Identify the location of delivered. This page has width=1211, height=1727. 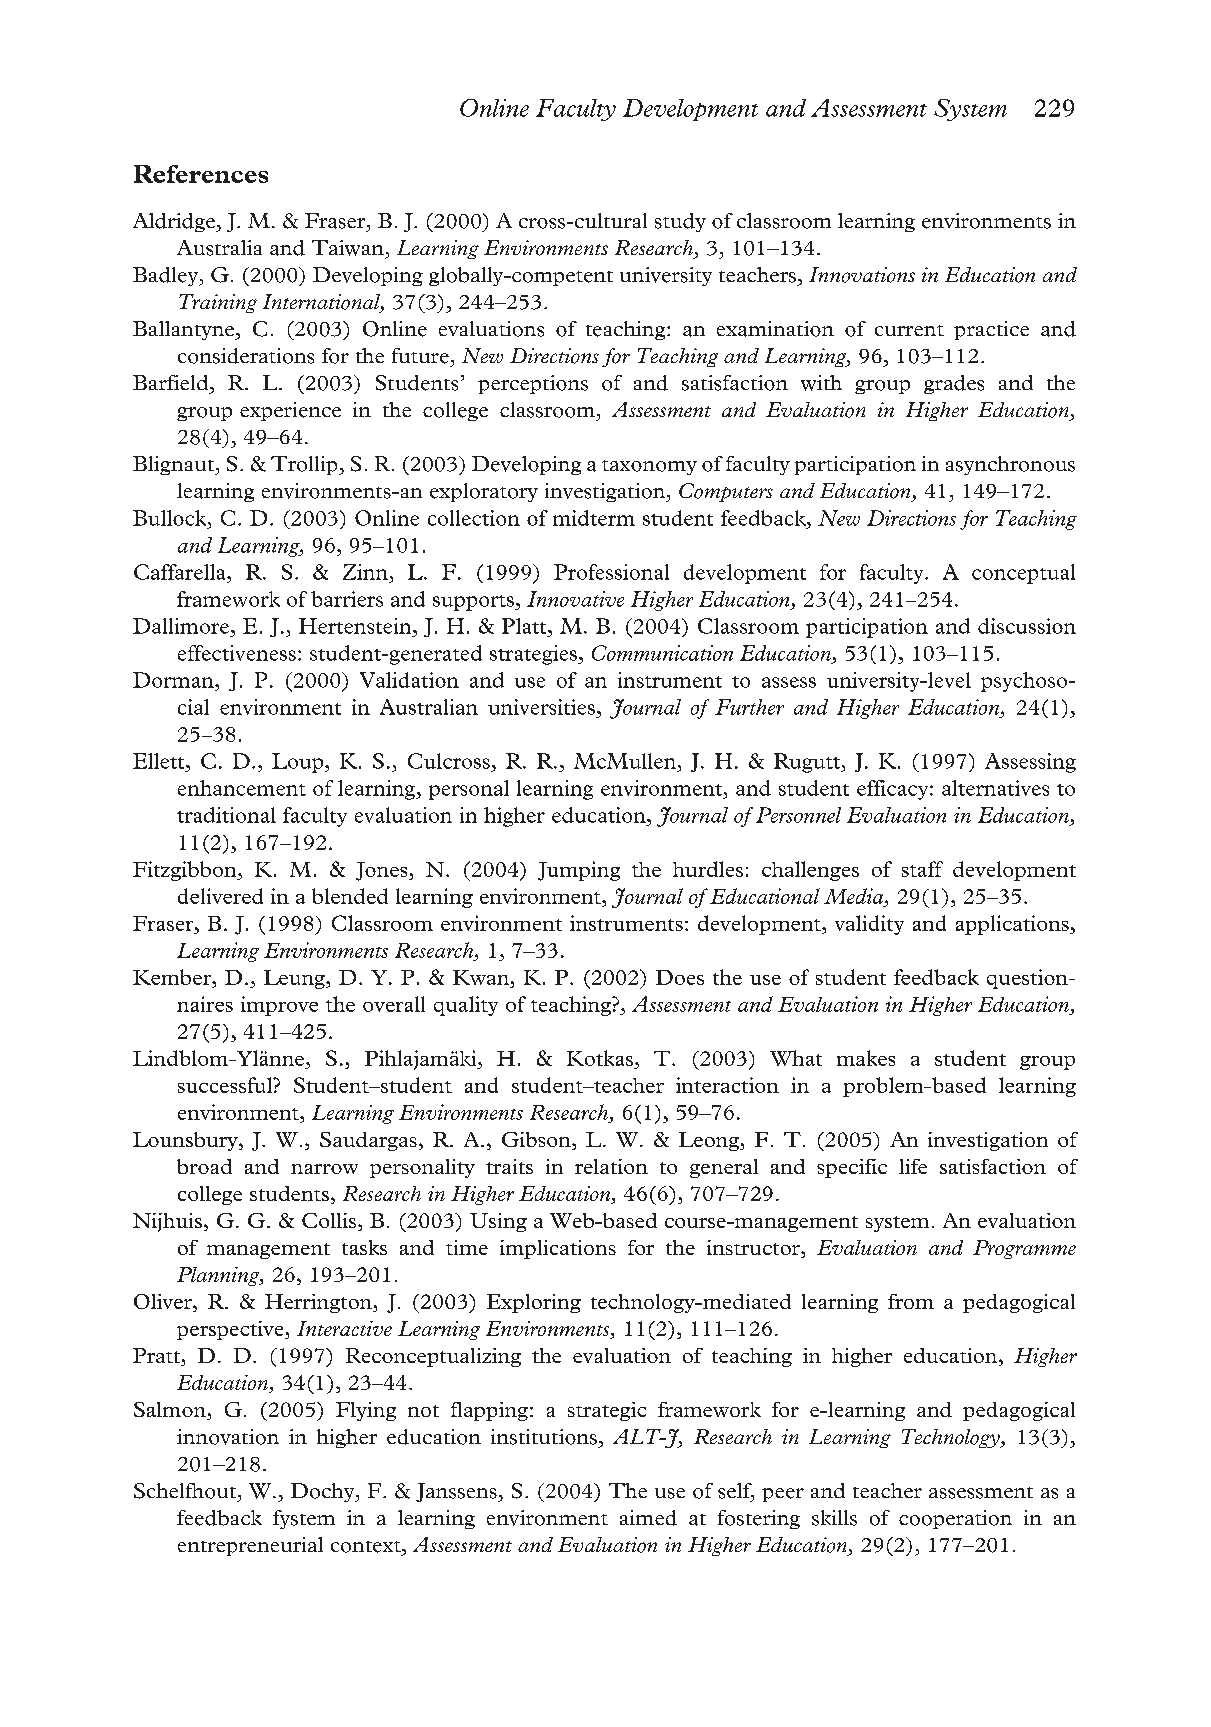
(220, 896).
